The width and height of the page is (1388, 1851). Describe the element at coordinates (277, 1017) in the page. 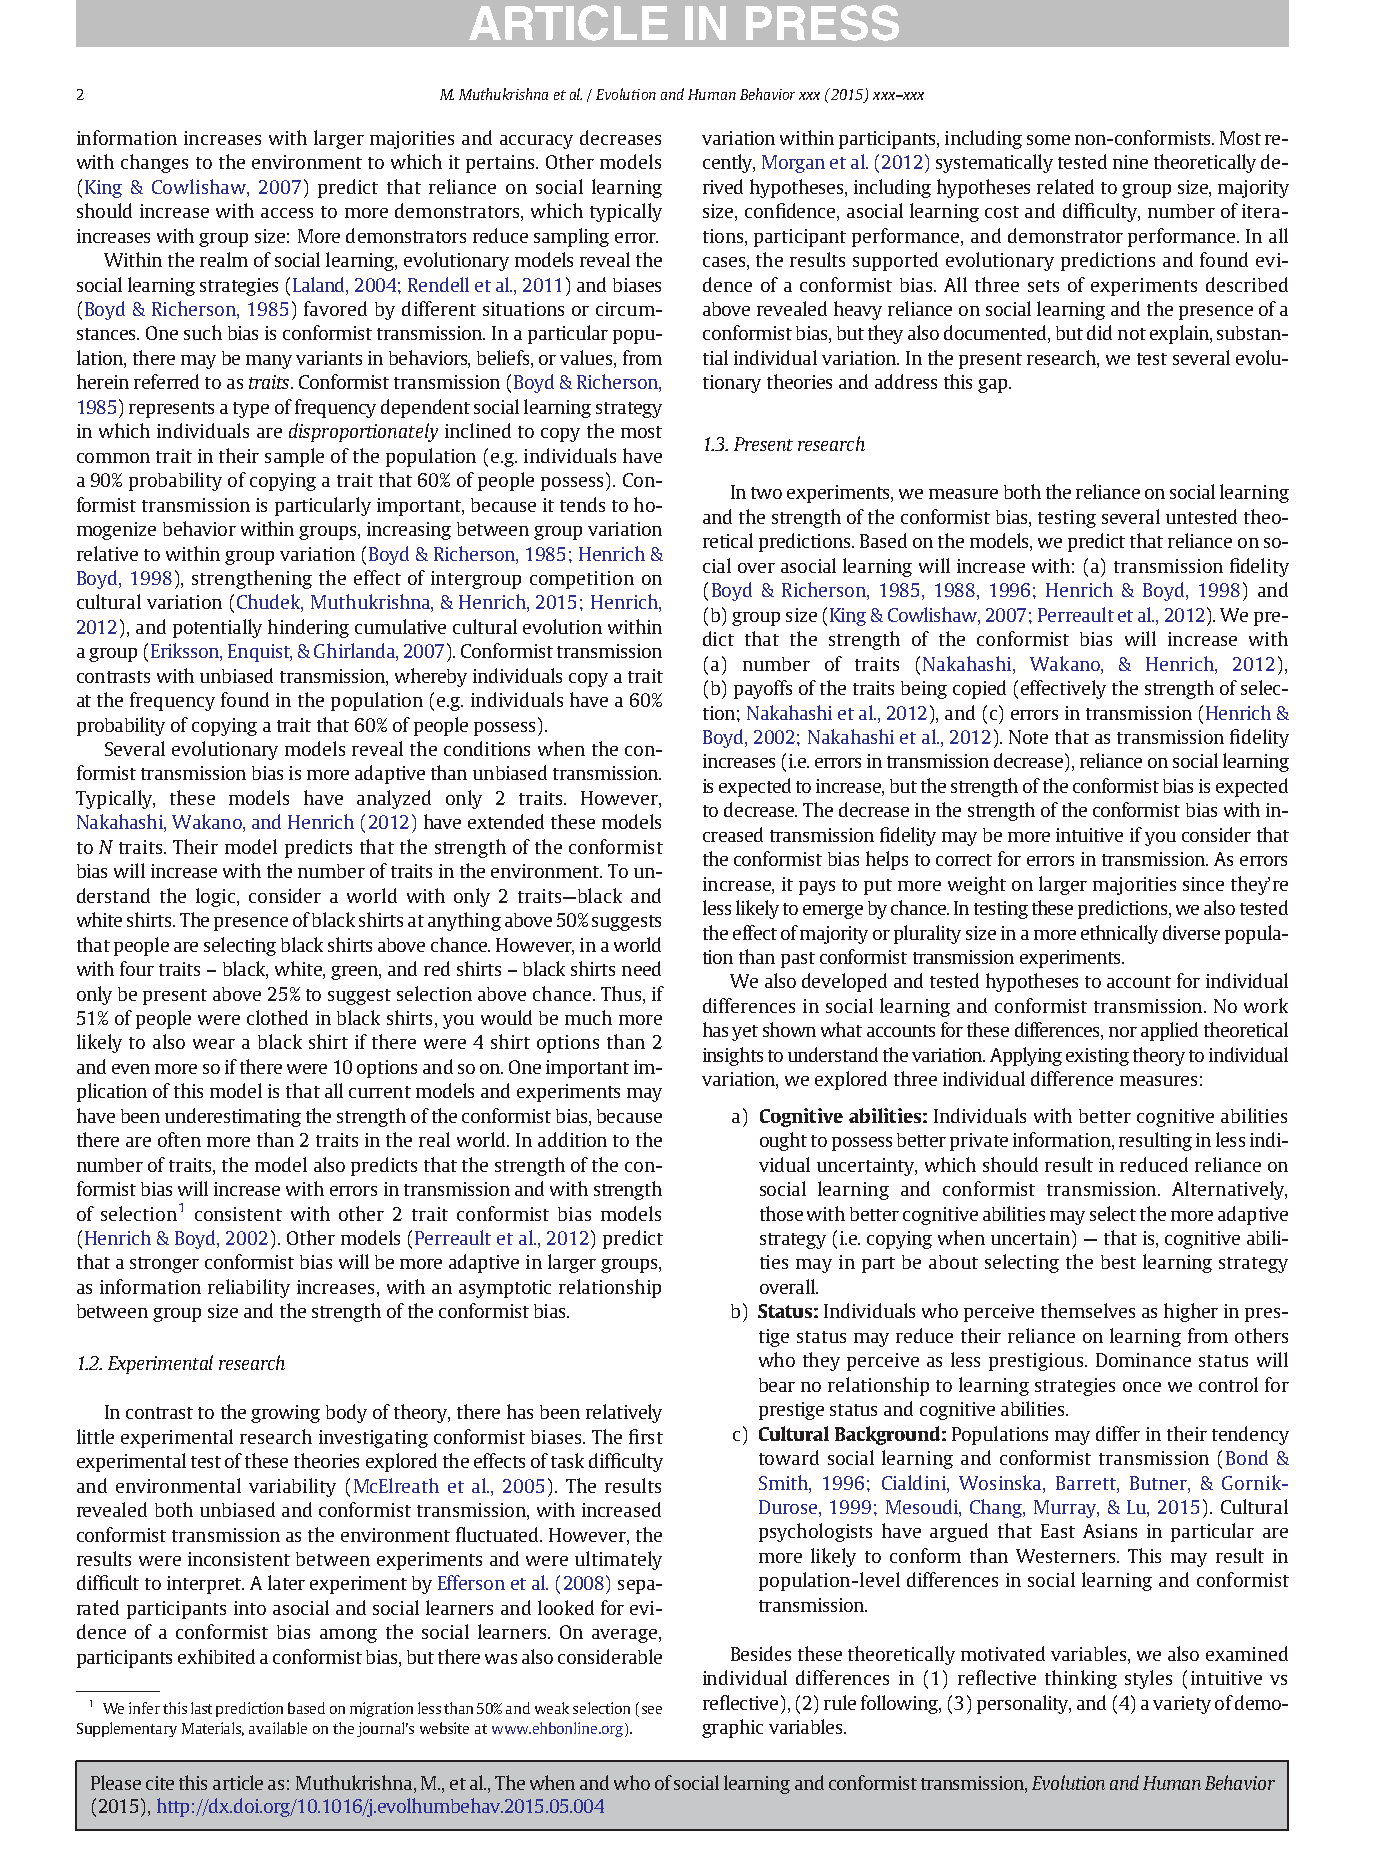

I see `clothed` at that location.
